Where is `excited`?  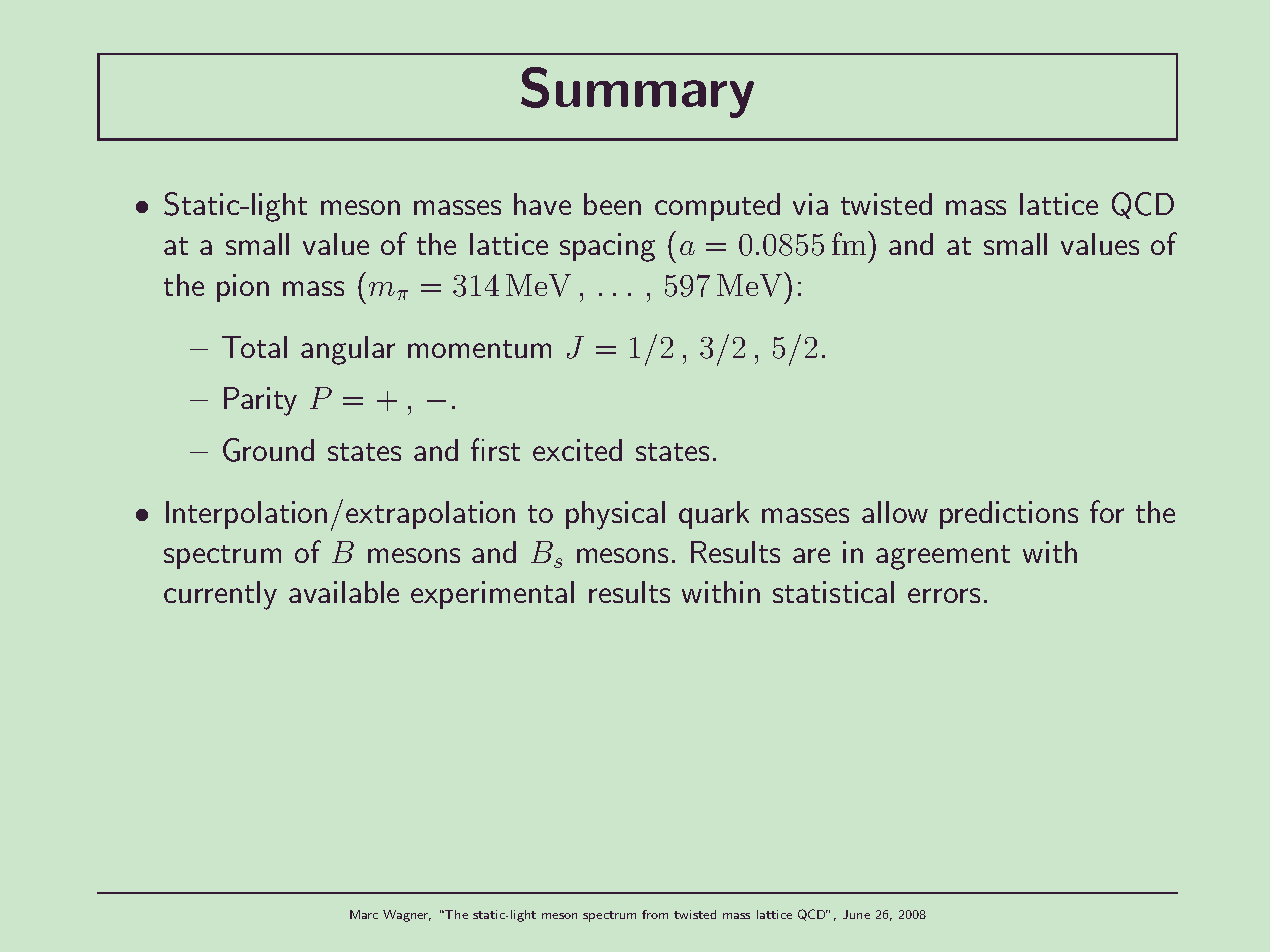
excited is located at coordinates (577, 450).
